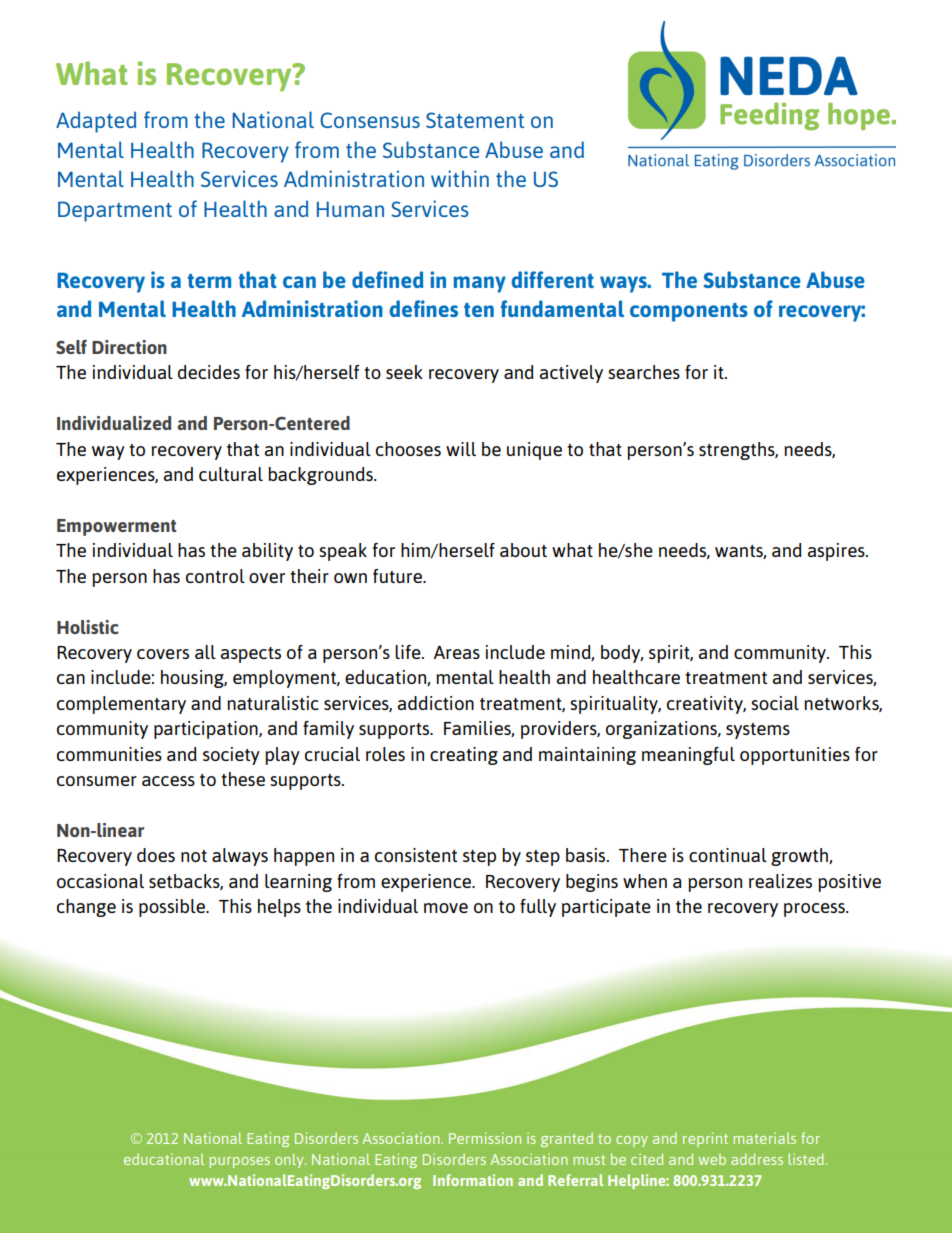 Image resolution: width=952 pixels, height=1233 pixels. Describe the element at coordinates (168, 781) in the screenshot. I see `access` at that location.
